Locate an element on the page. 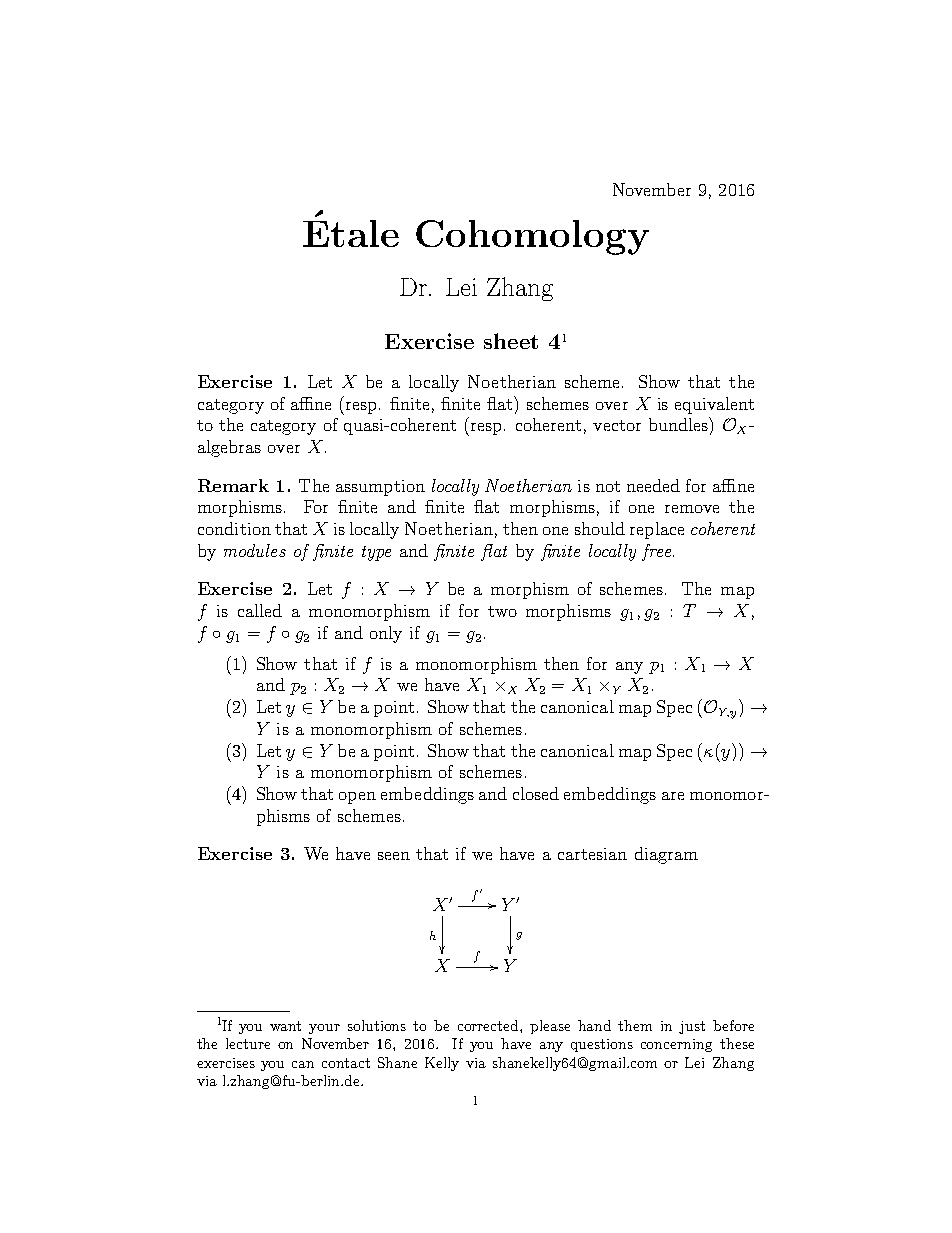 Image resolution: width=952 pixels, height=1233 pixels. please is located at coordinates (550, 1027).
